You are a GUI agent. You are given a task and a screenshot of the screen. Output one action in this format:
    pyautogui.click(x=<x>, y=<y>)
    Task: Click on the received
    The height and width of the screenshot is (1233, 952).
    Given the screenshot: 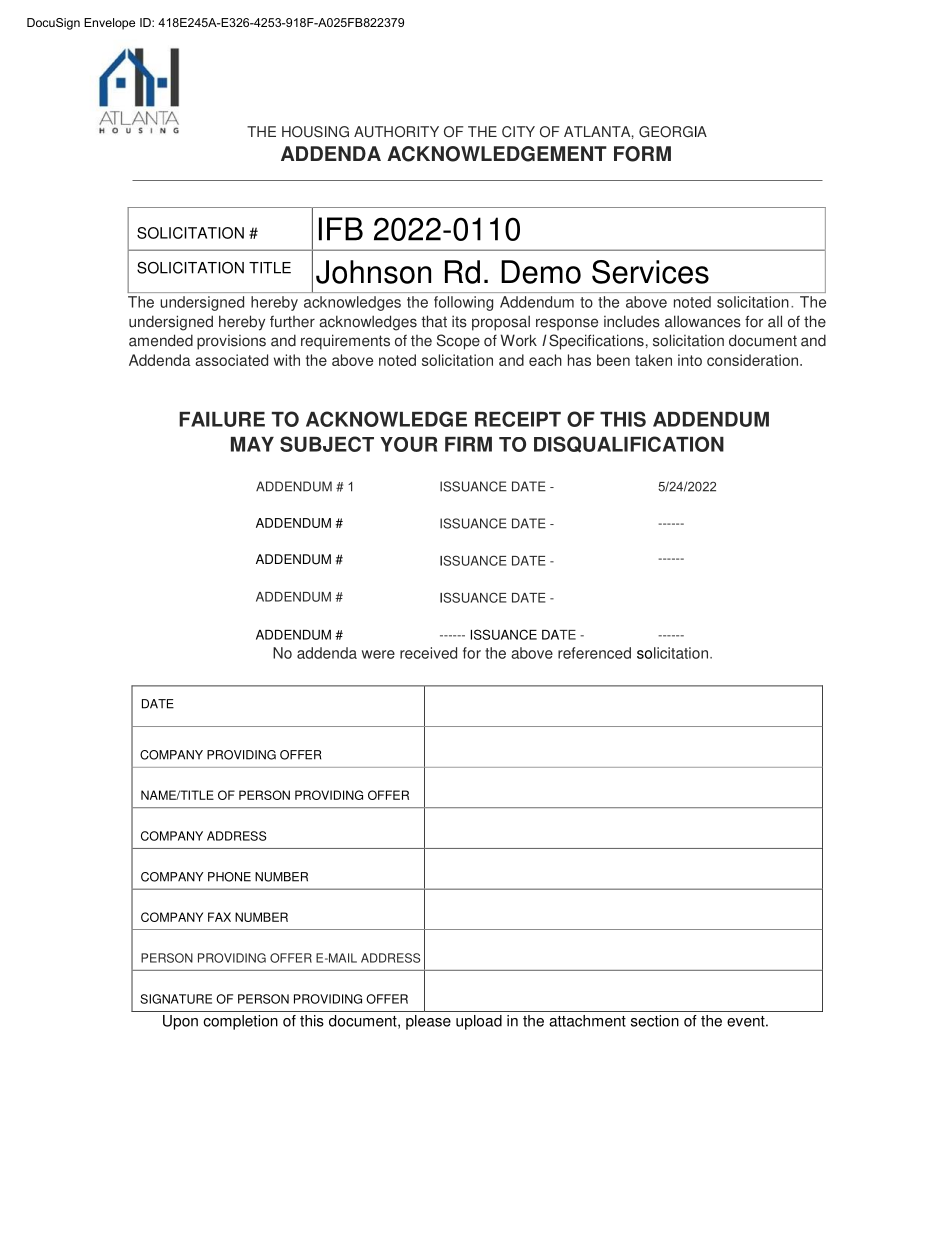 What is the action you would take?
    pyautogui.click(x=428, y=653)
